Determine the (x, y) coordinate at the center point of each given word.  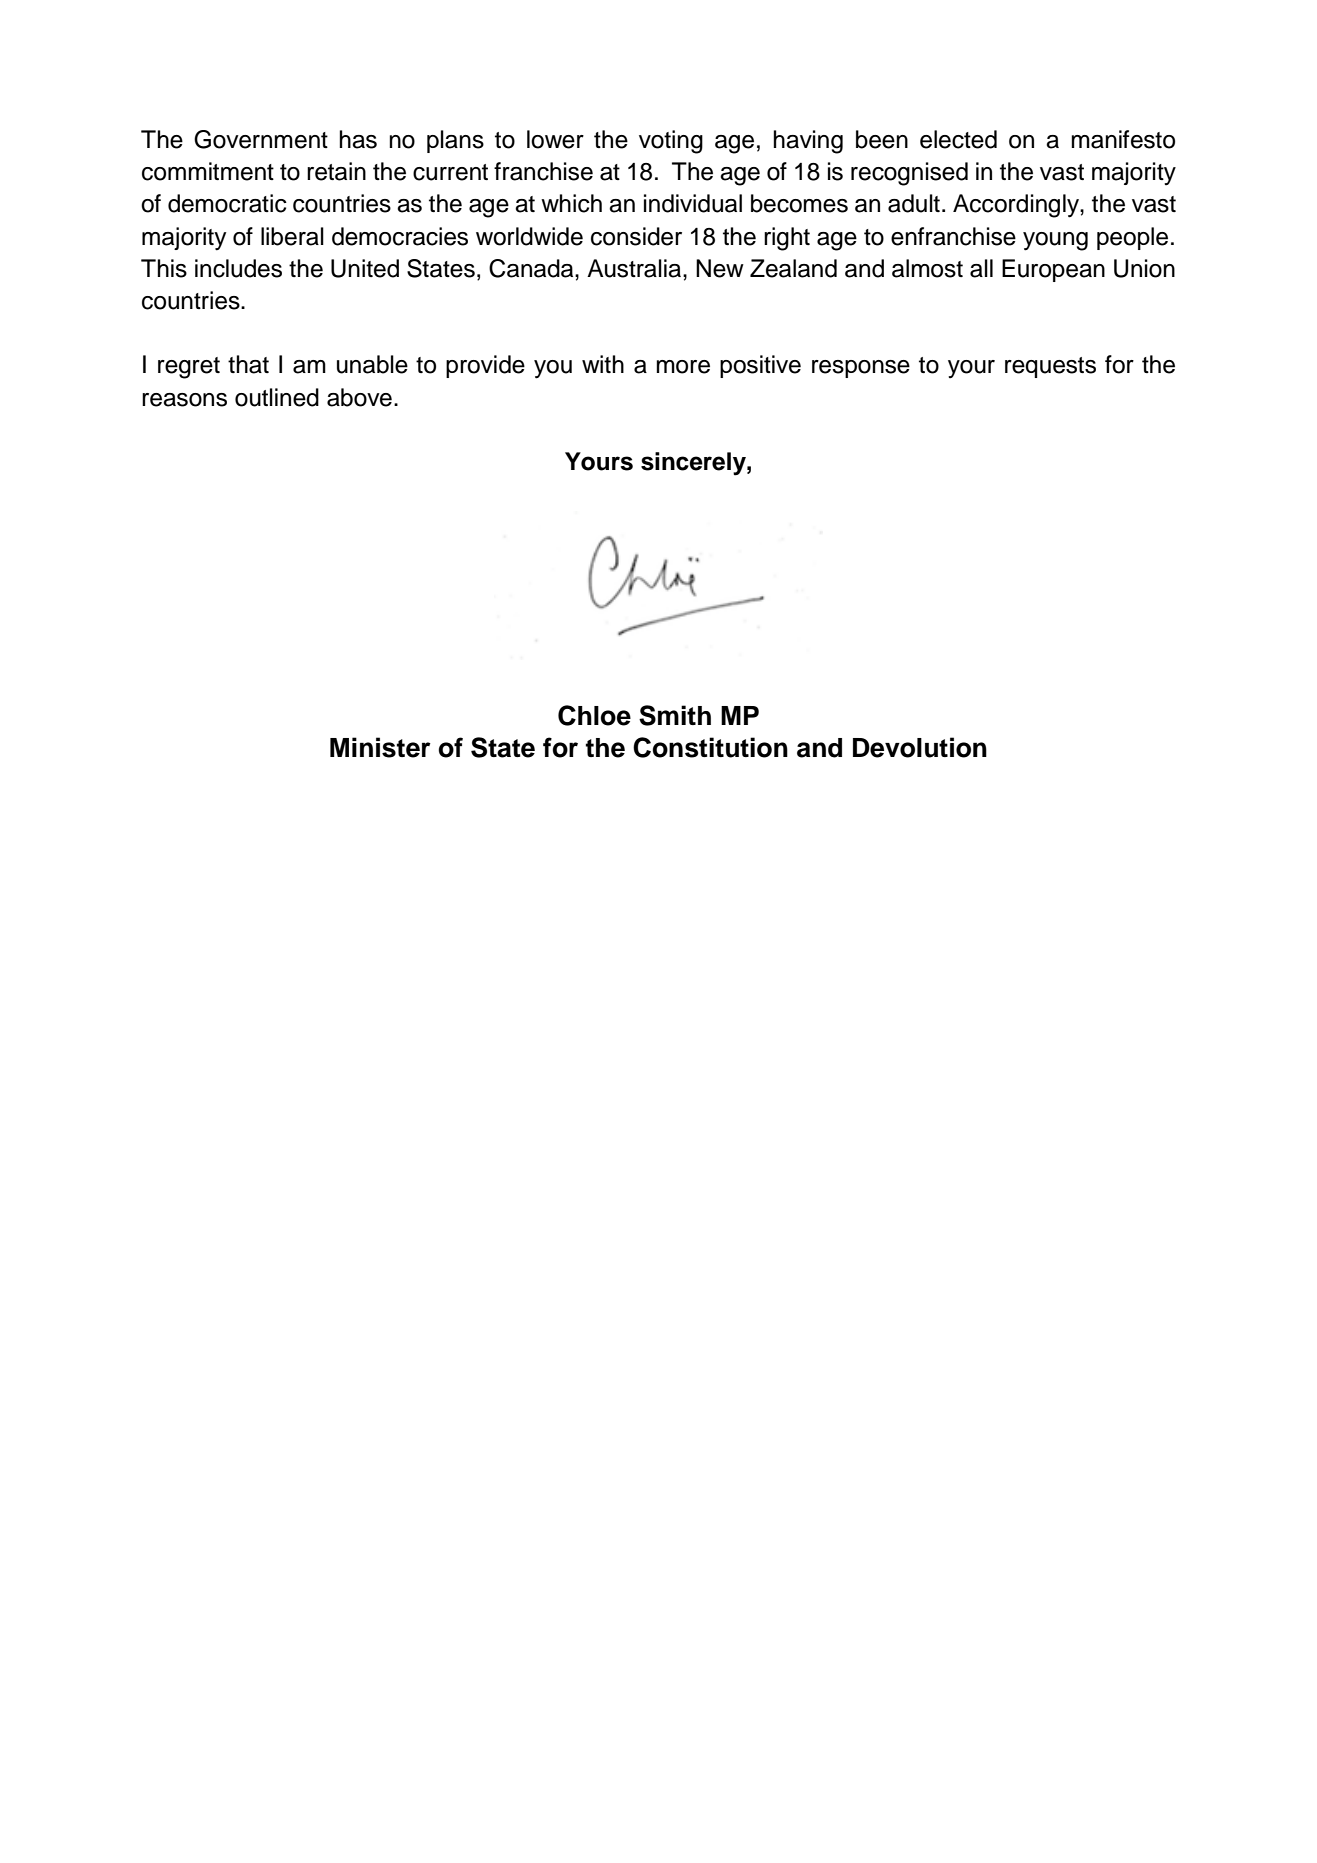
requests (1050, 367)
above (359, 397)
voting (671, 142)
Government (261, 139)
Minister (380, 747)
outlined (277, 397)
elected (958, 139)
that (248, 364)
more (683, 367)
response (861, 369)
